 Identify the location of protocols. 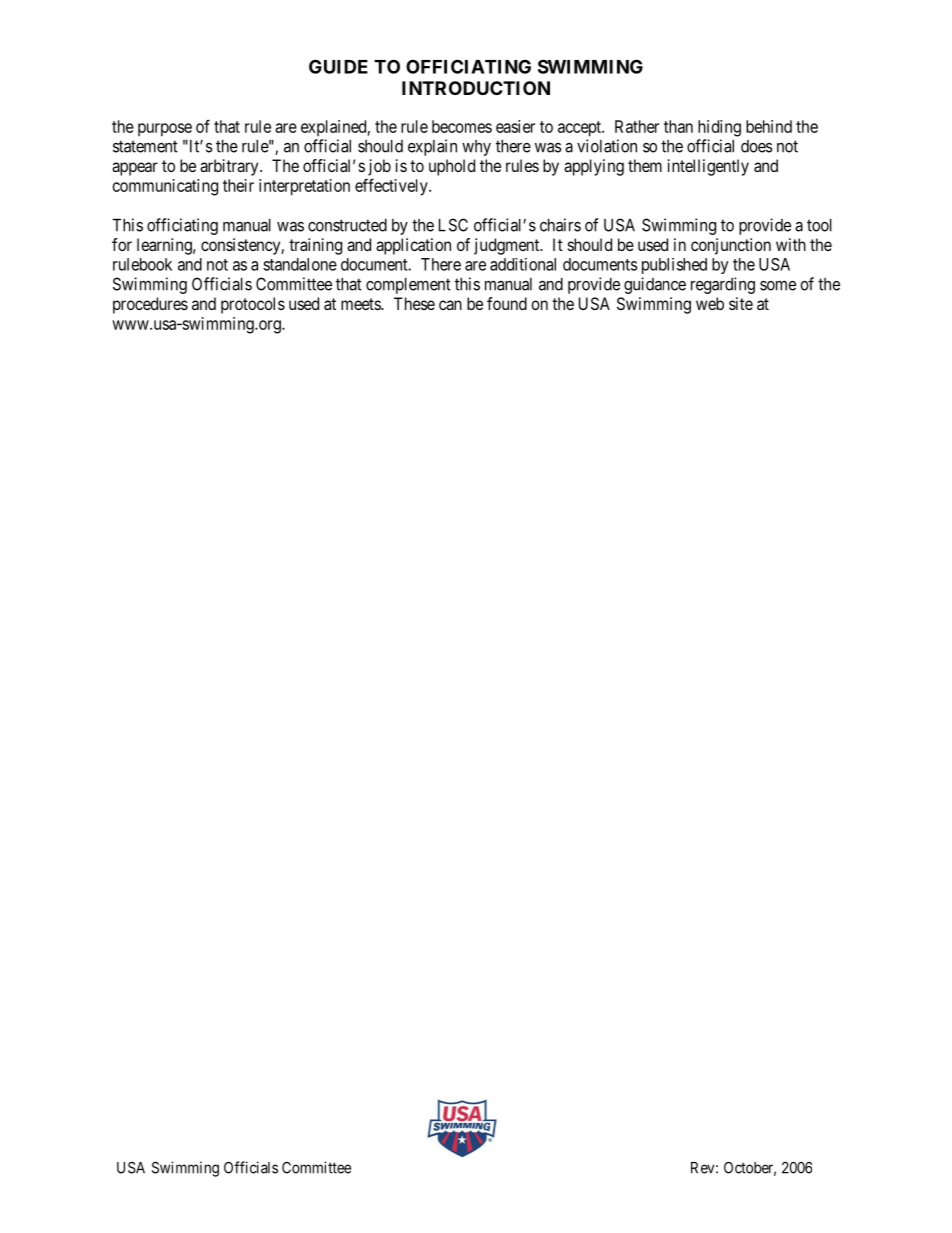
(253, 305).
